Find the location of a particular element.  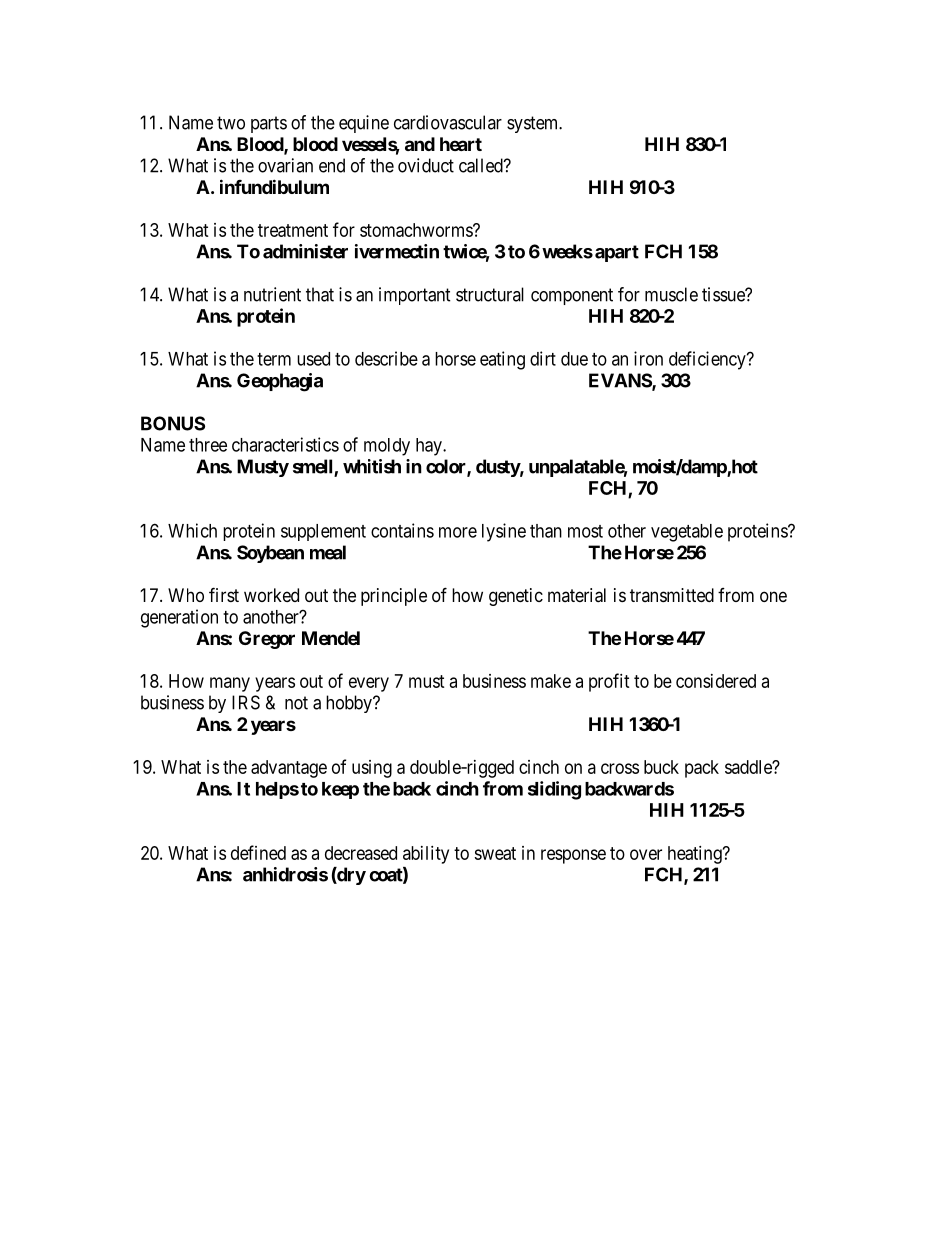

heart is located at coordinates (461, 144).
